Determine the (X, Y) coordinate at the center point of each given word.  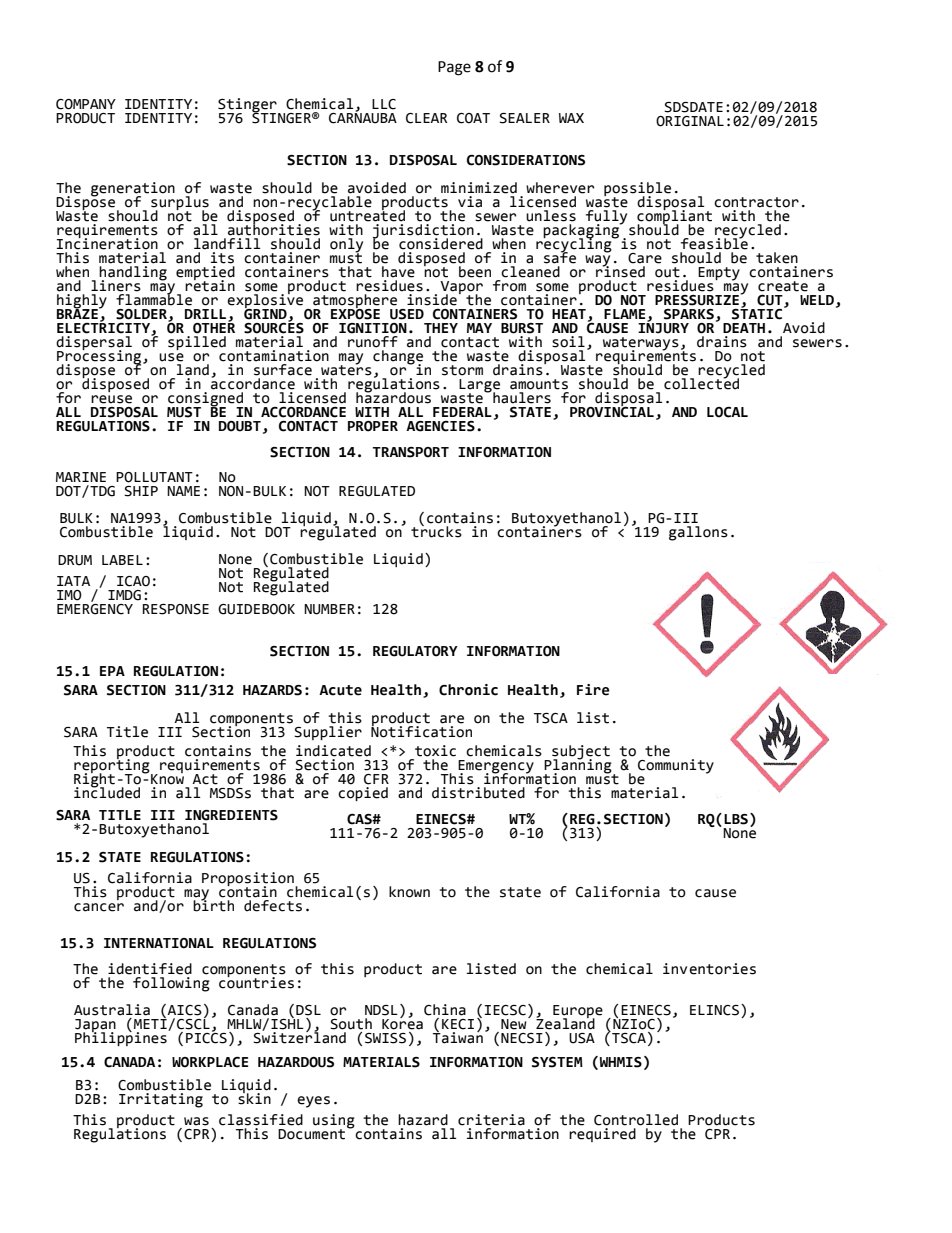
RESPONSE (176, 609)
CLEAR (426, 118)
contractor (756, 202)
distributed (478, 793)
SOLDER (142, 315)
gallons (698, 533)
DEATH (744, 328)
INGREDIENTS (231, 815)
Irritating (161, 1100)
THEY (441, 328)
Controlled (636, 1120)
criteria (491, 1120)
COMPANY (86, 104)
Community (676, 766)
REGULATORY (415, 651)
